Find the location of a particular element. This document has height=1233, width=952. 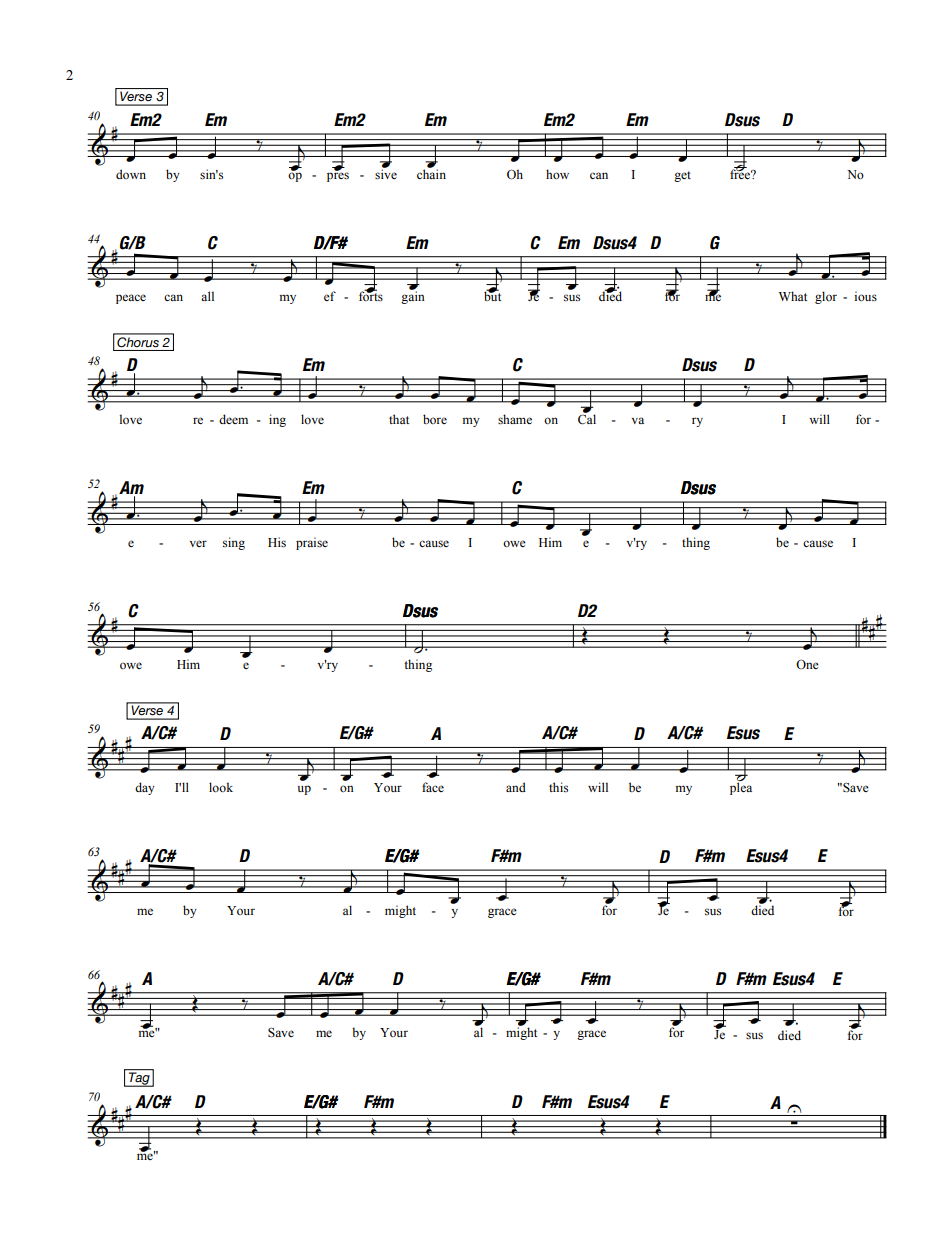

plea is located at coordinates (741, 788).
